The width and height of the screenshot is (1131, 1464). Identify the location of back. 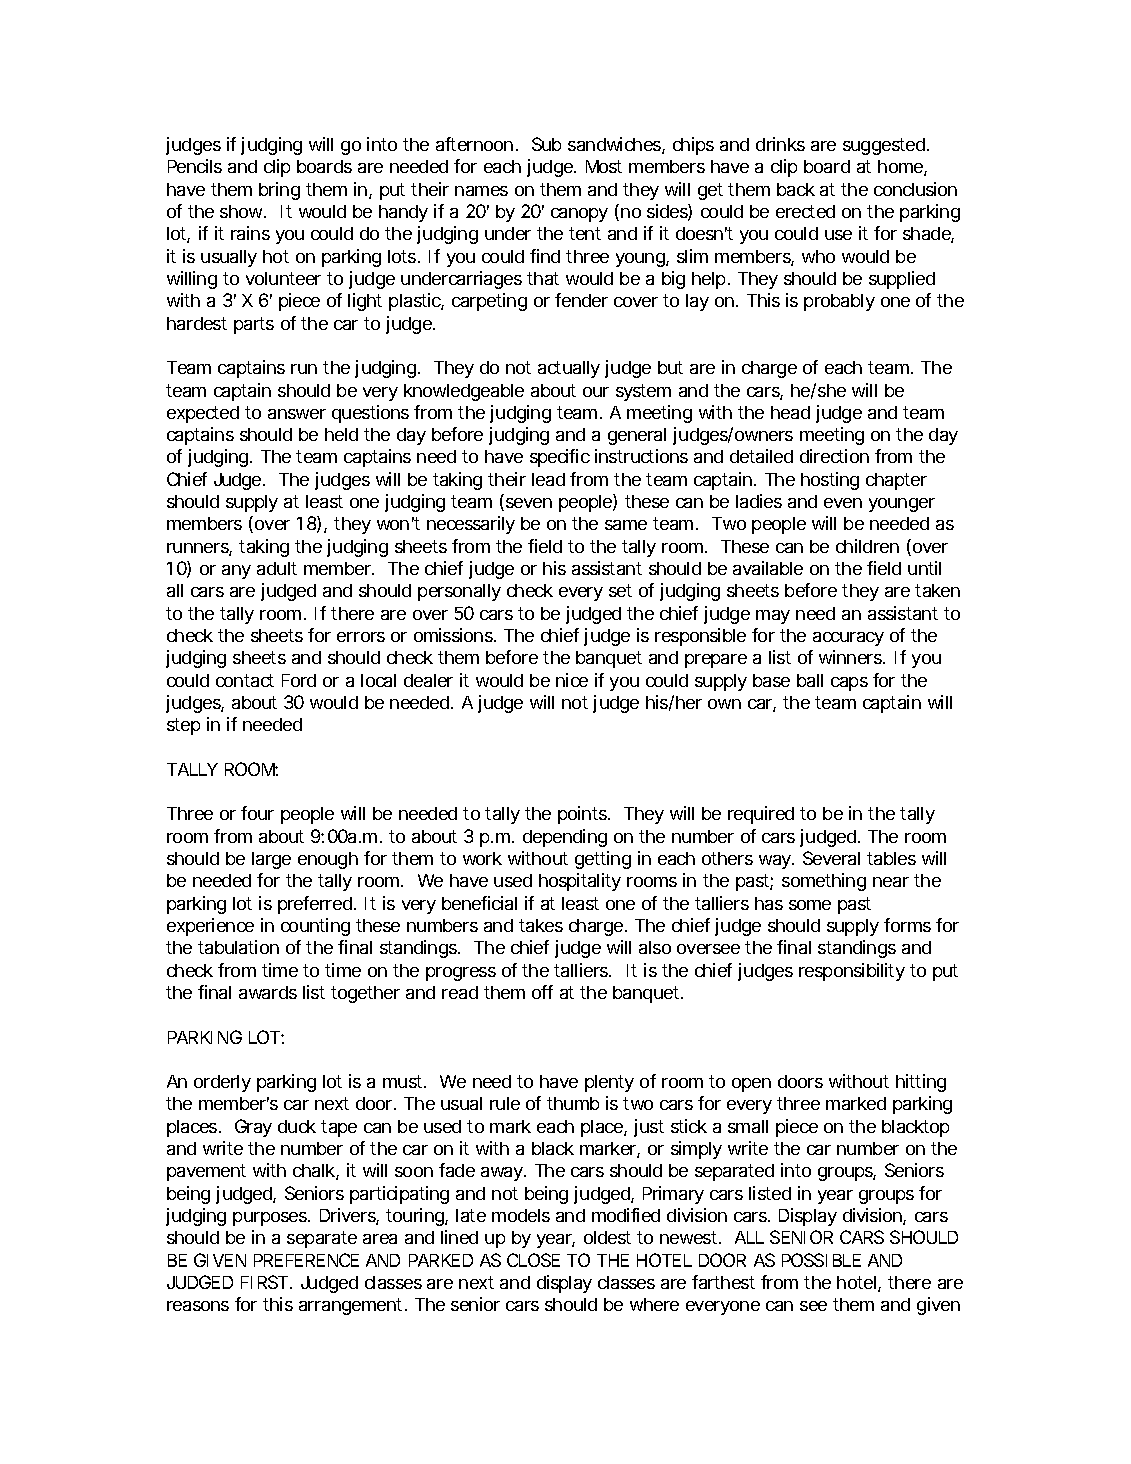
(796, 189).
